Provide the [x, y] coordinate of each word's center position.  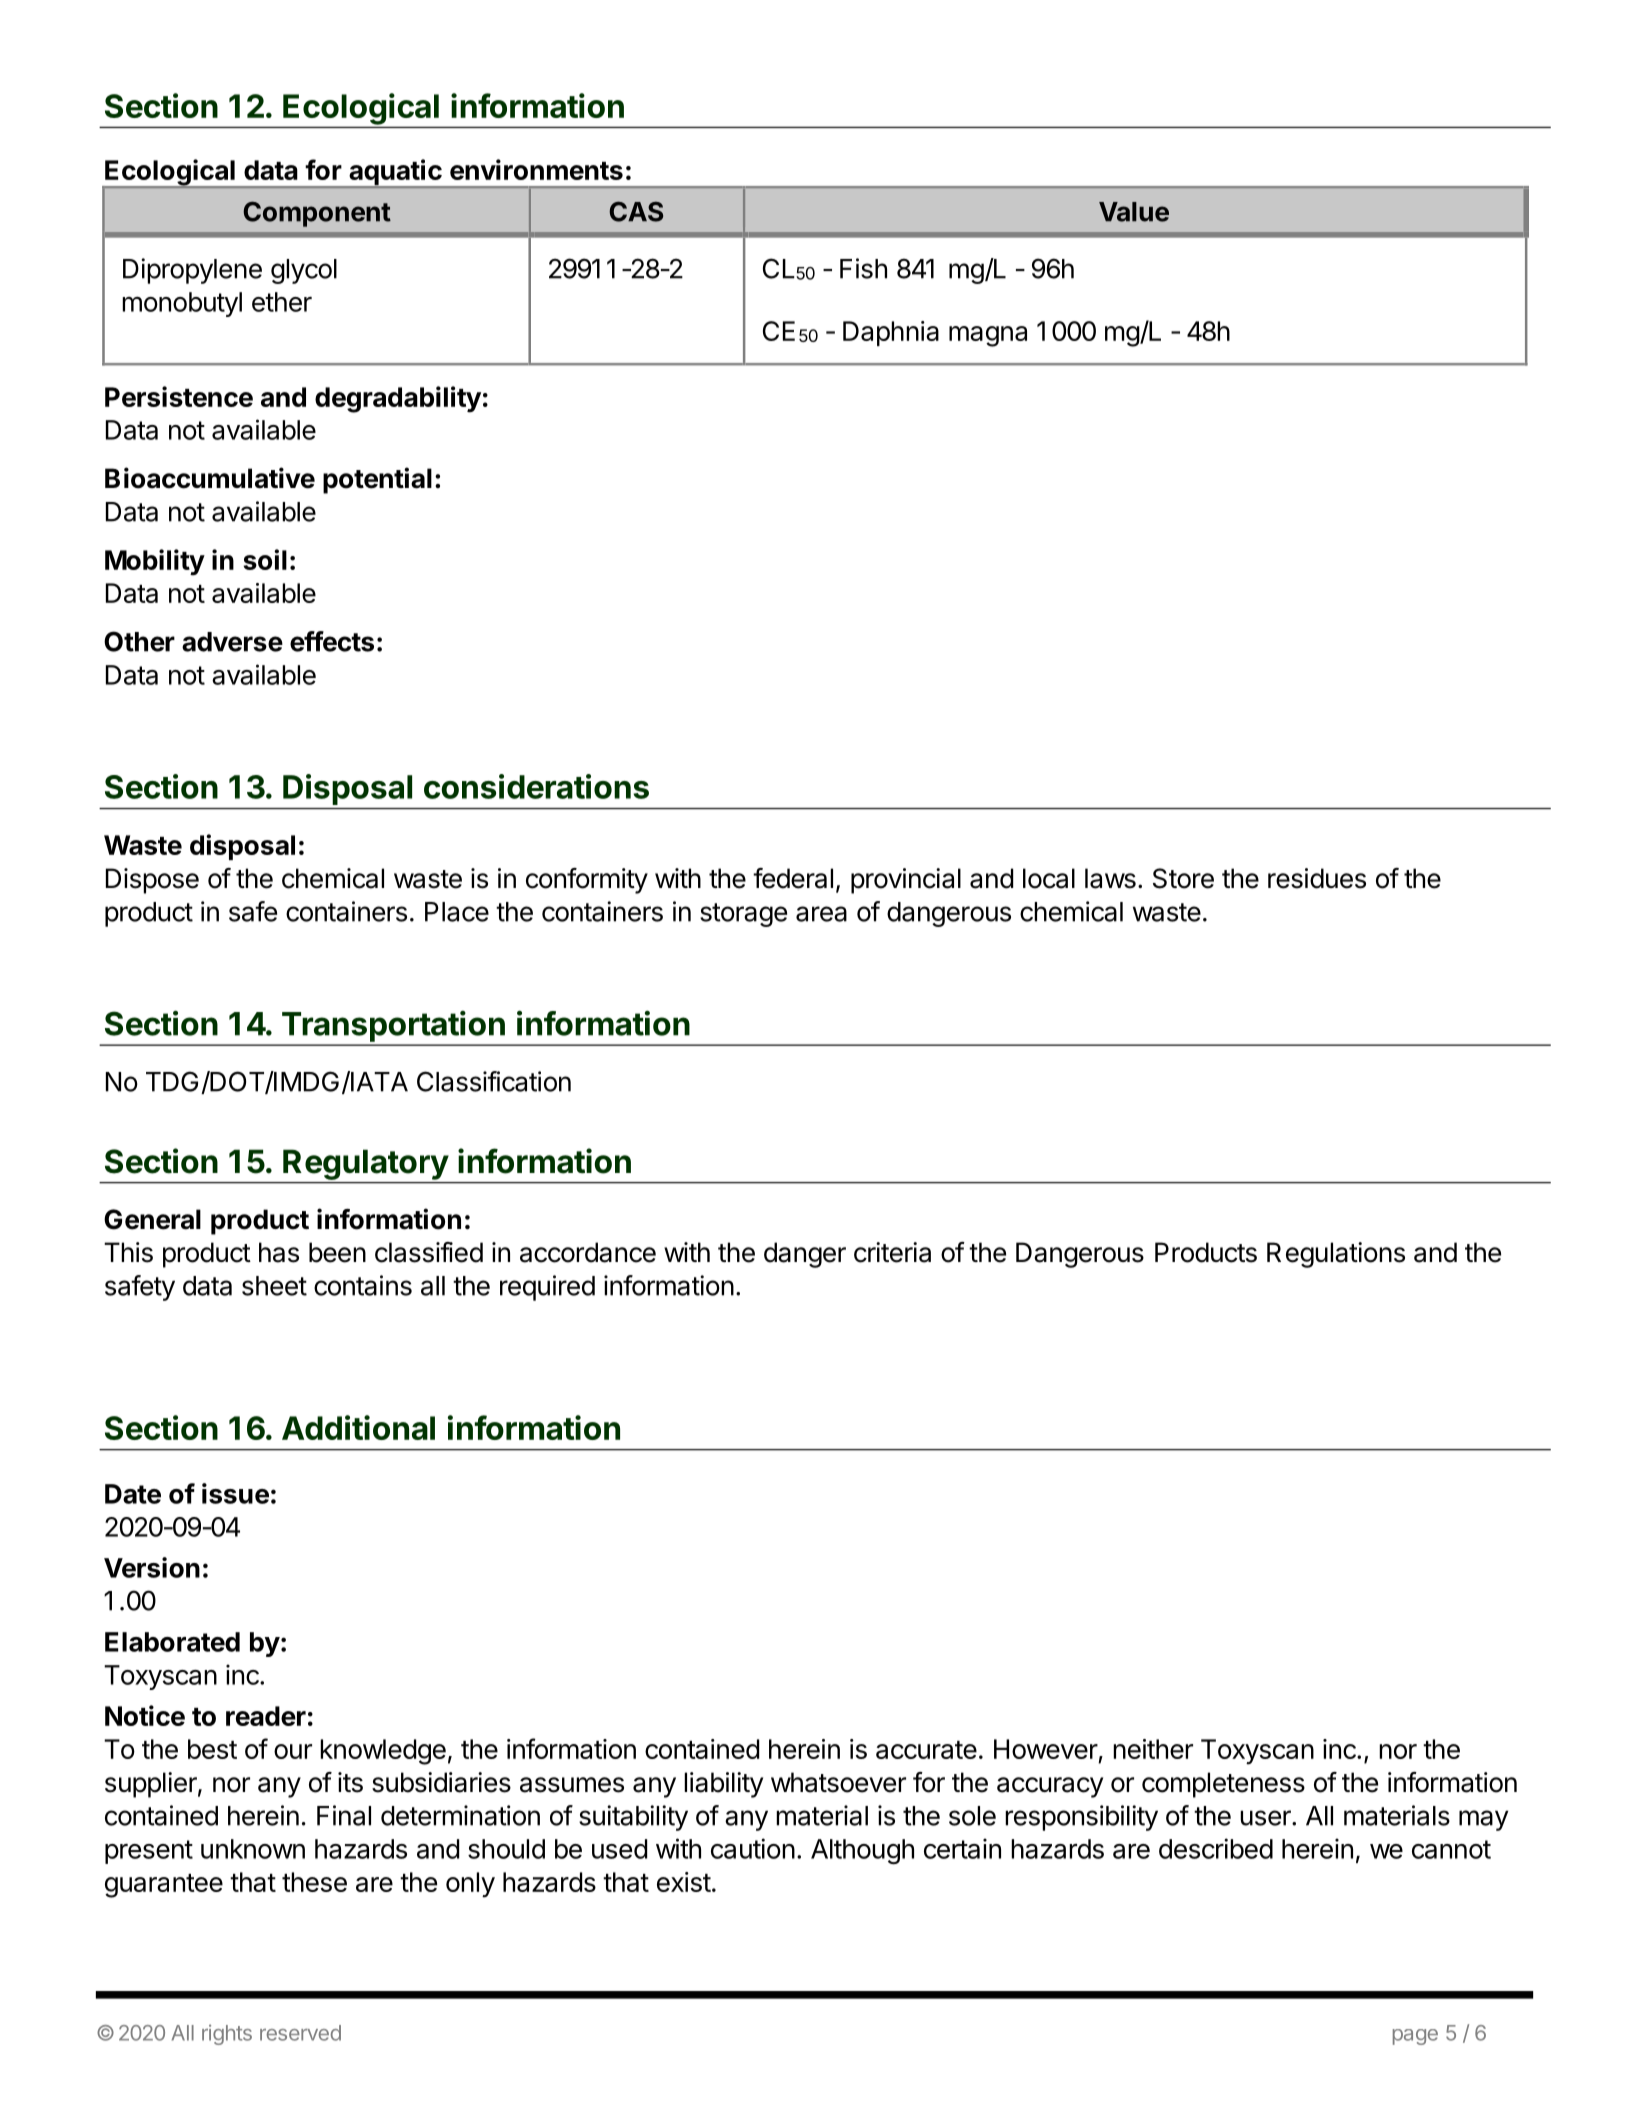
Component [317, 214]
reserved [300, 2033]
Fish [863, 268]
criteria [892, 1252]
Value [1134, 212]
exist [684, 1882]
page [1415, 2037]
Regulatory [366, 1165]
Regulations [1336, 1255]
